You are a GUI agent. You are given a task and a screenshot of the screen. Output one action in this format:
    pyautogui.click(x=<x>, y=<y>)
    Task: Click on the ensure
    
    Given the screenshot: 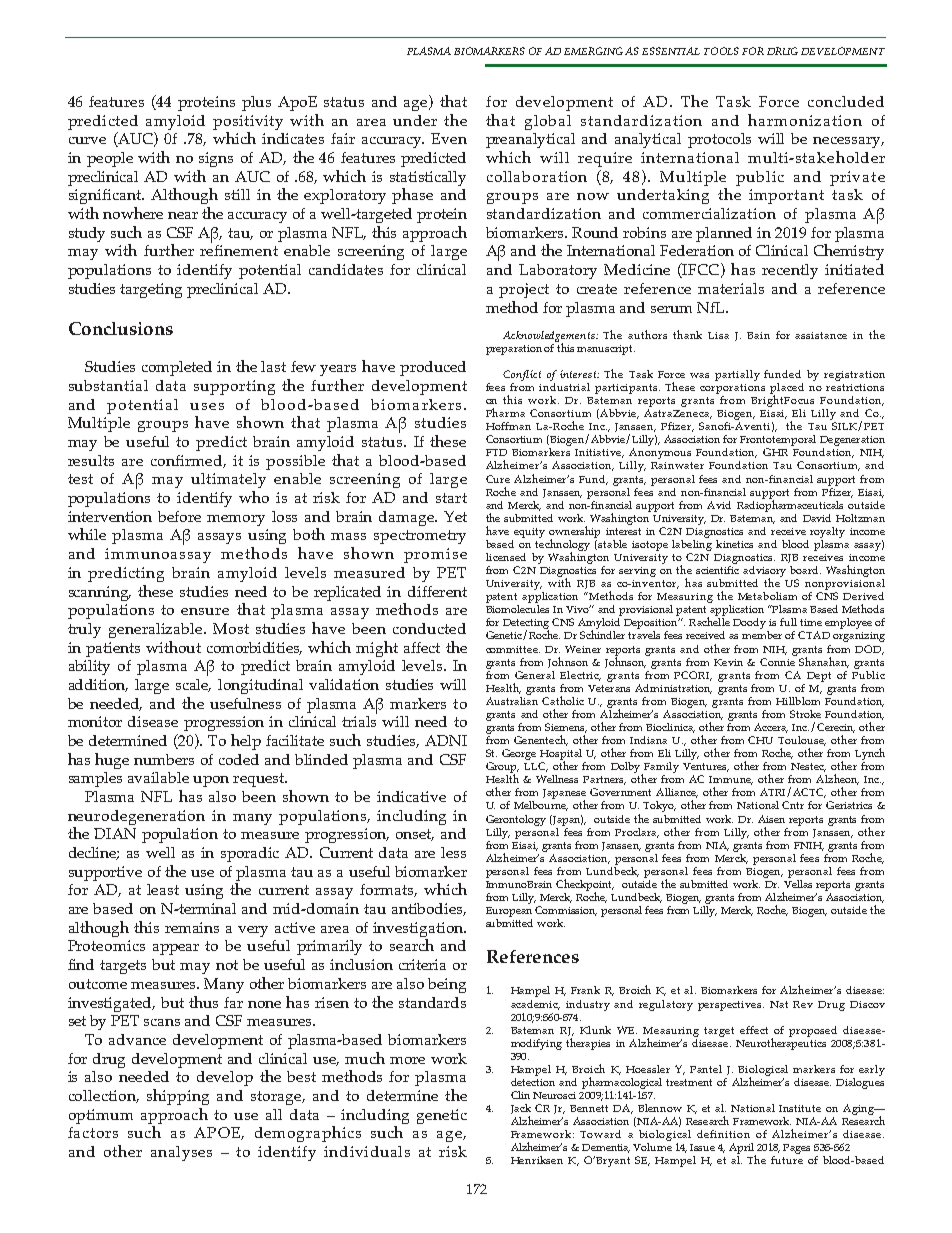 What is the action you would take?
    pyautogui.click(x=205, y=611)
